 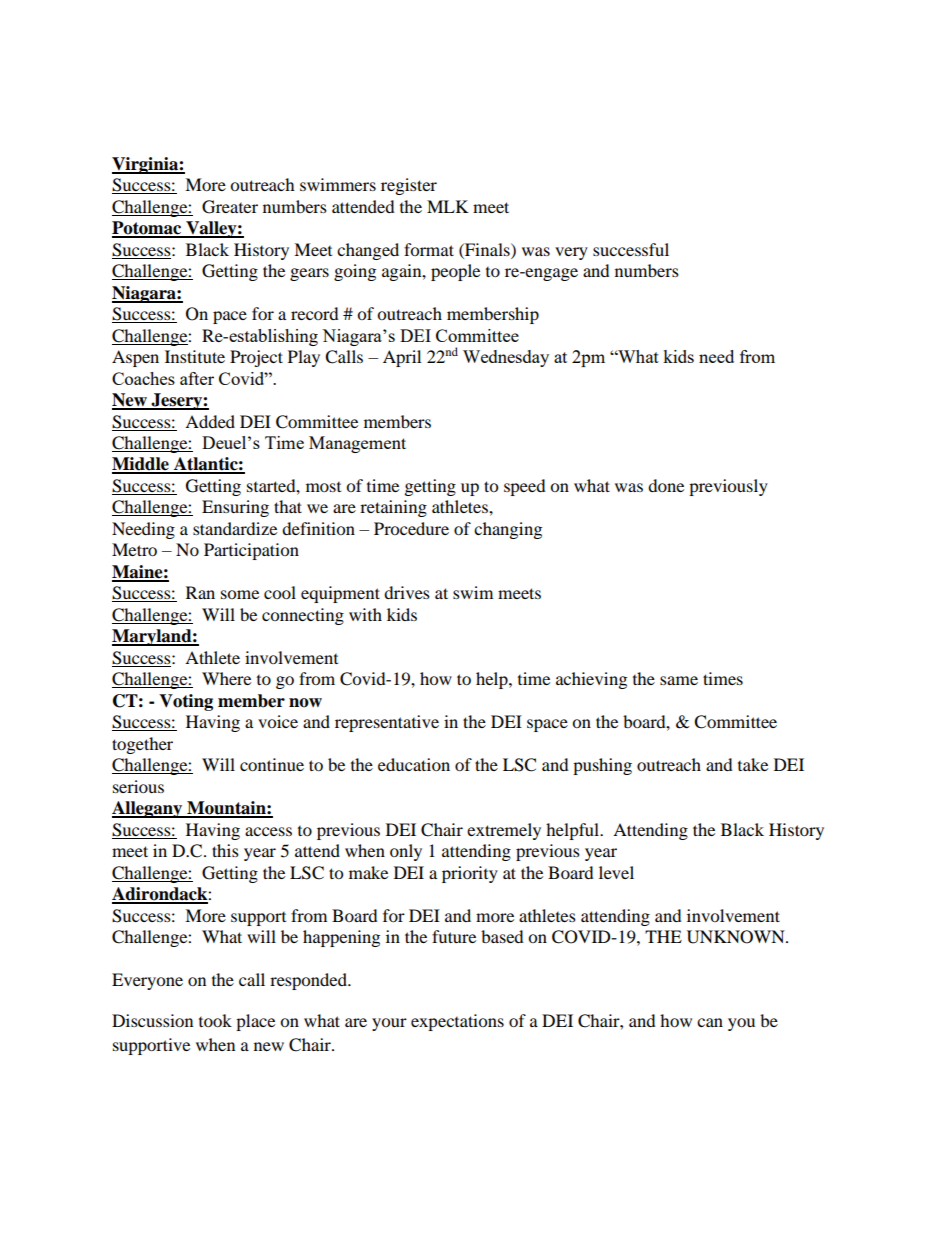 I want to click on done, so click(x=666, y=485).
